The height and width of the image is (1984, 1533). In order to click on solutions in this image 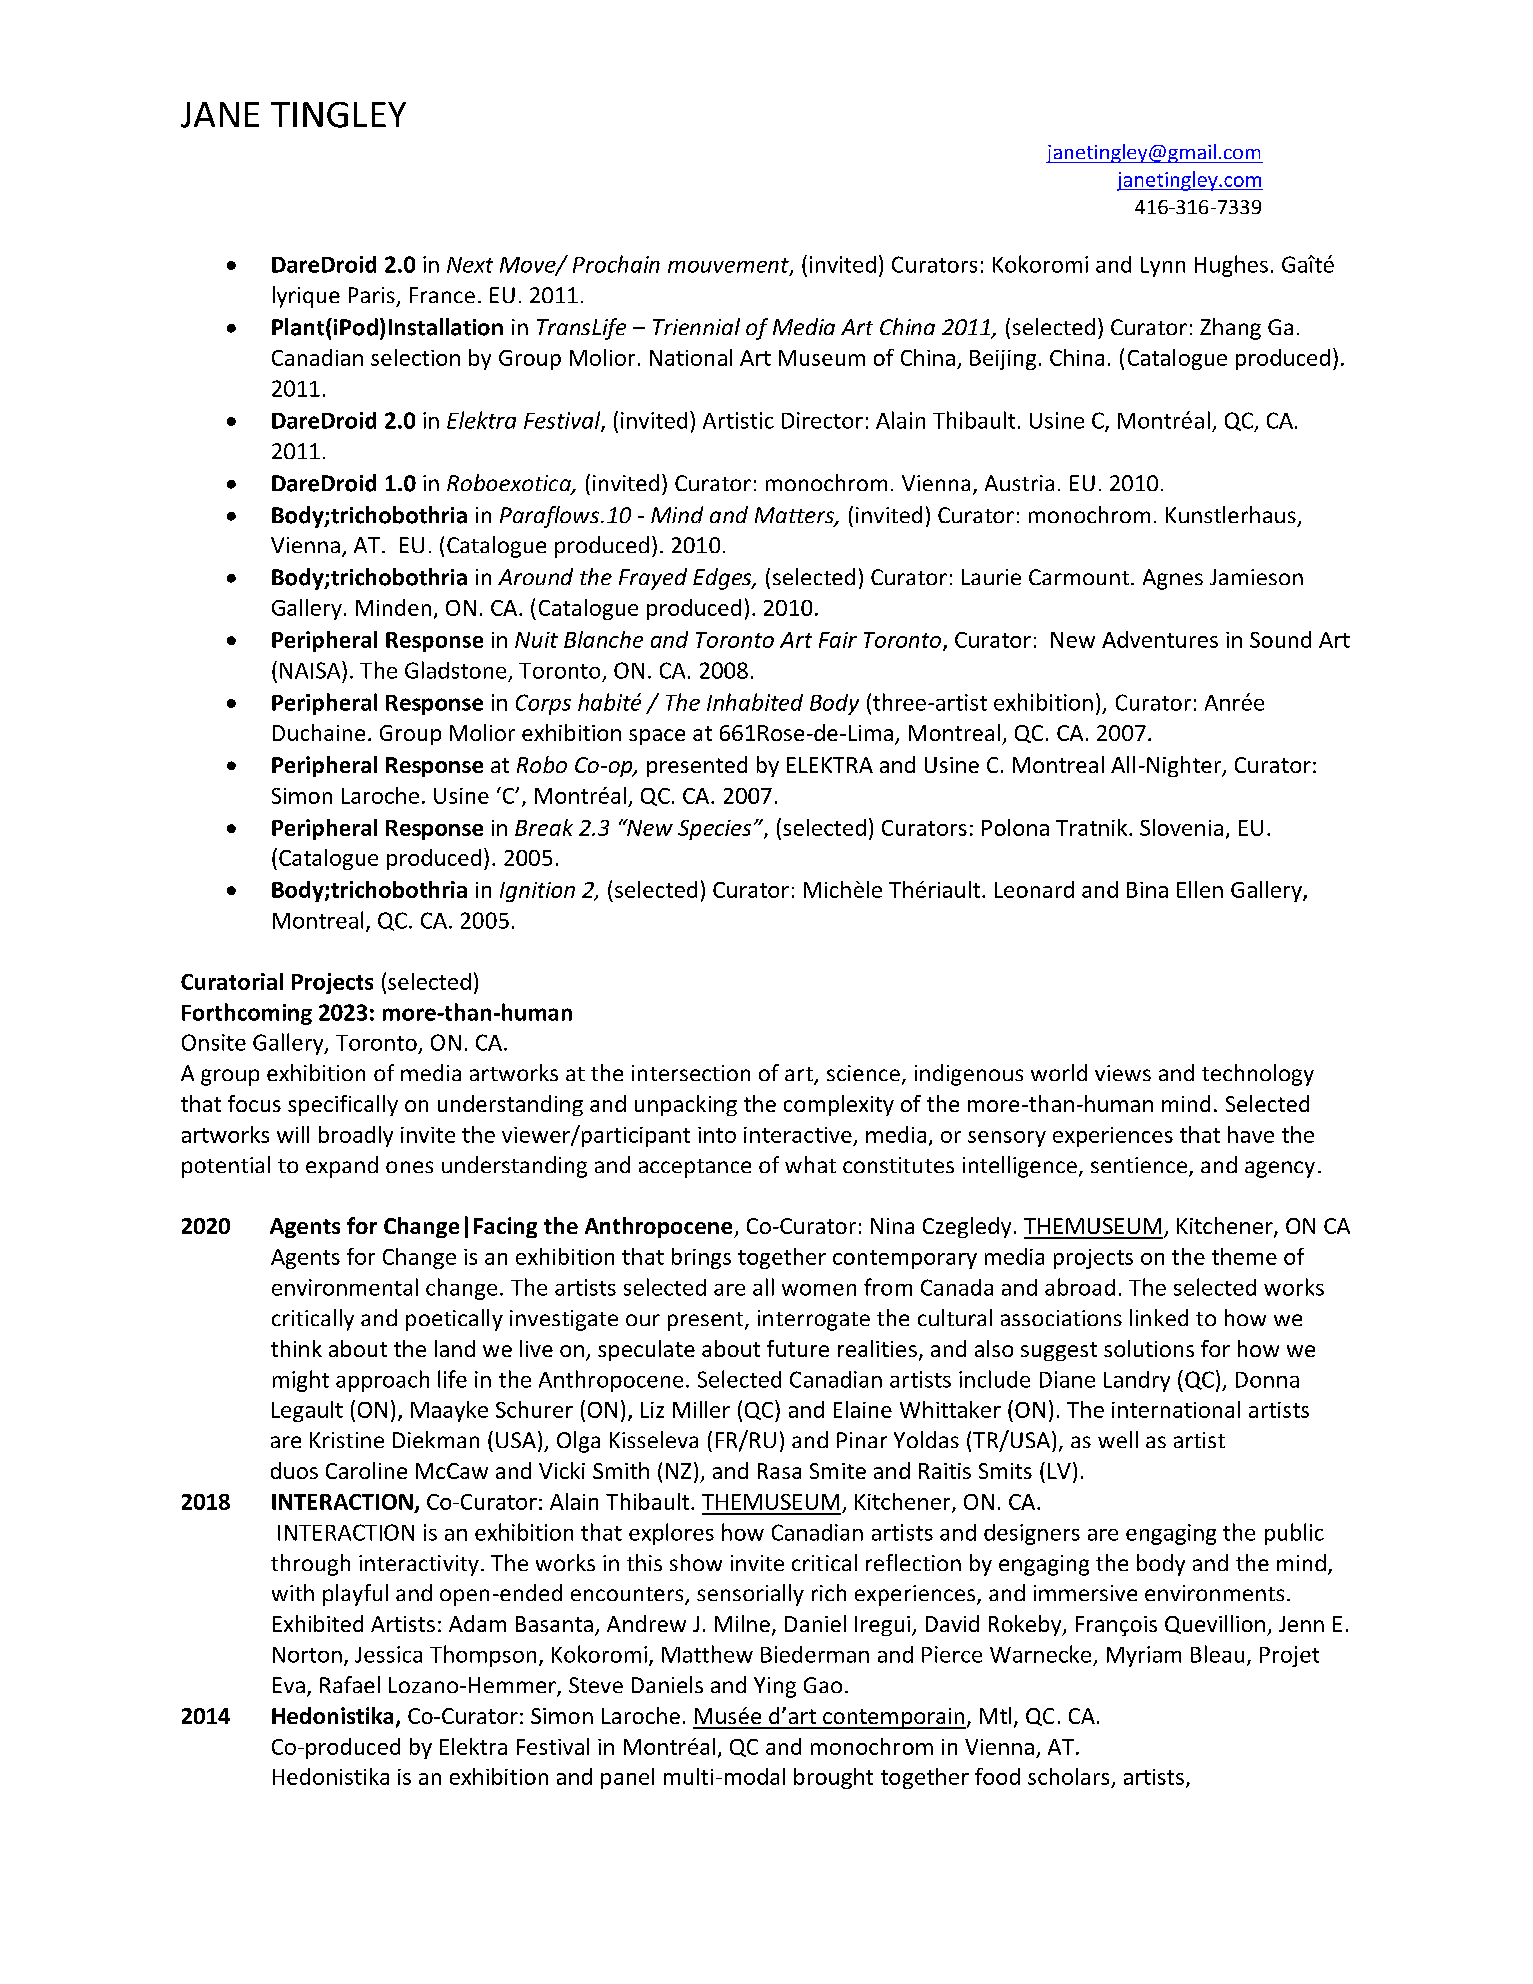, I will do `click(1149, 1348)`.
